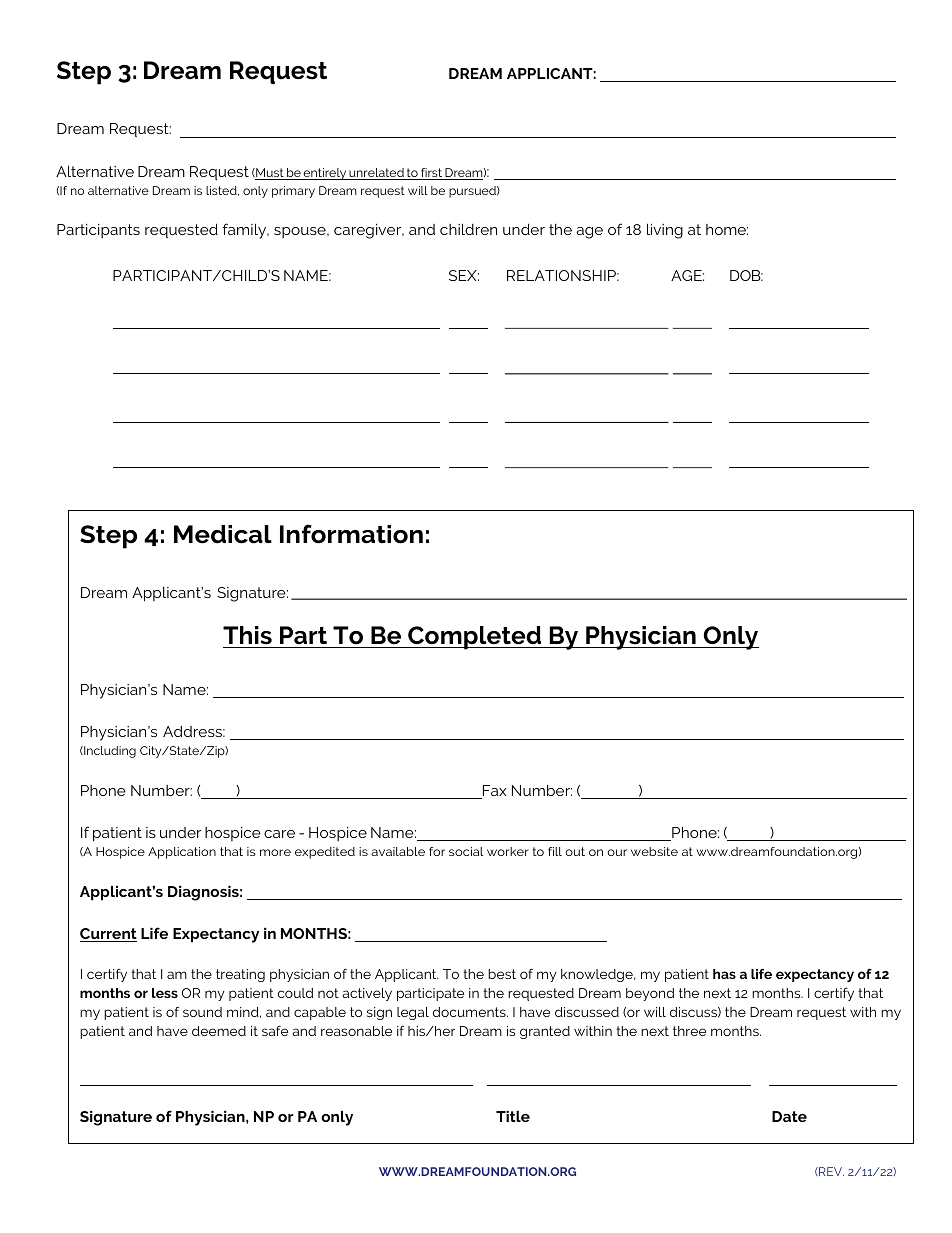 This screenshot has width=952, height=1233. What do you see at coordinates (513, 1116) in the screenshot?
I see `Title` at bounding box center [513, 1116].
